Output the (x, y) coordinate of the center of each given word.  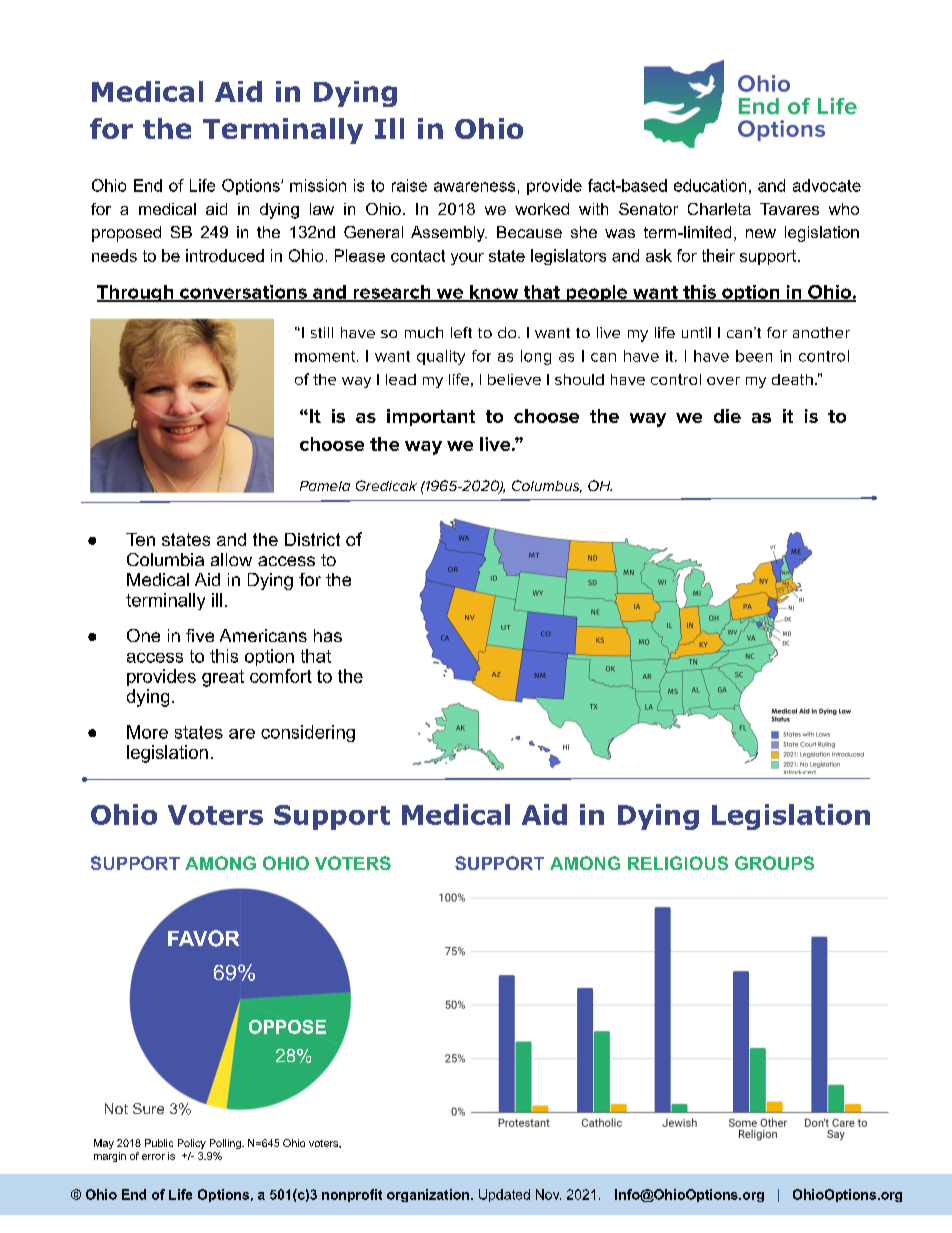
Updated (504, 1195)
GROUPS (774, 863)
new (761, 233)
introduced (225, 255)
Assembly (449, 234)
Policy (192, 1144)
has (328, 635)
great (223, 678)
